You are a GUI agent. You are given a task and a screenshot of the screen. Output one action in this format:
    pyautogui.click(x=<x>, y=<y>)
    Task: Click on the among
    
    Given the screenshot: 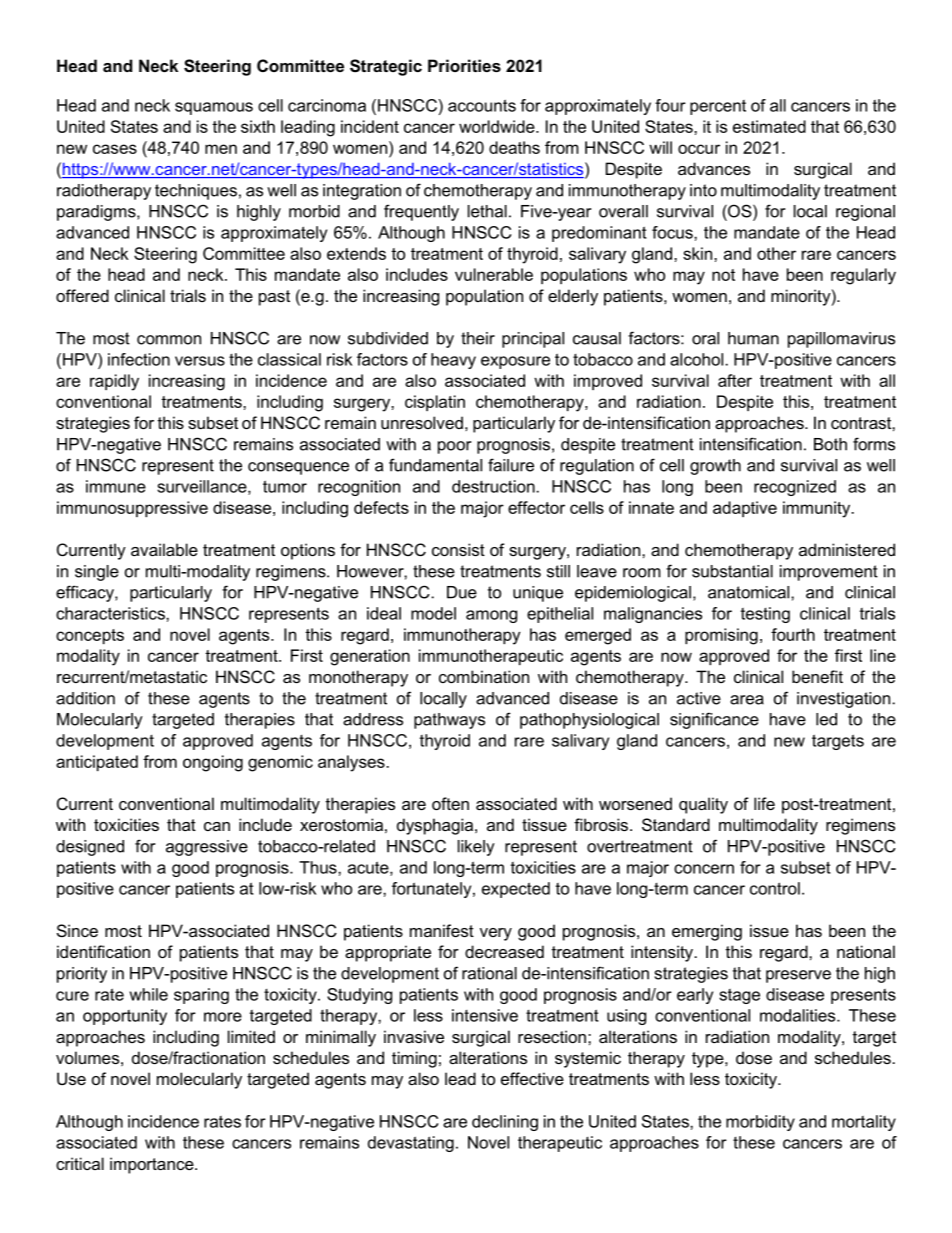 What is the action you would take?
    pyautogui.click(x=491, y=616)
